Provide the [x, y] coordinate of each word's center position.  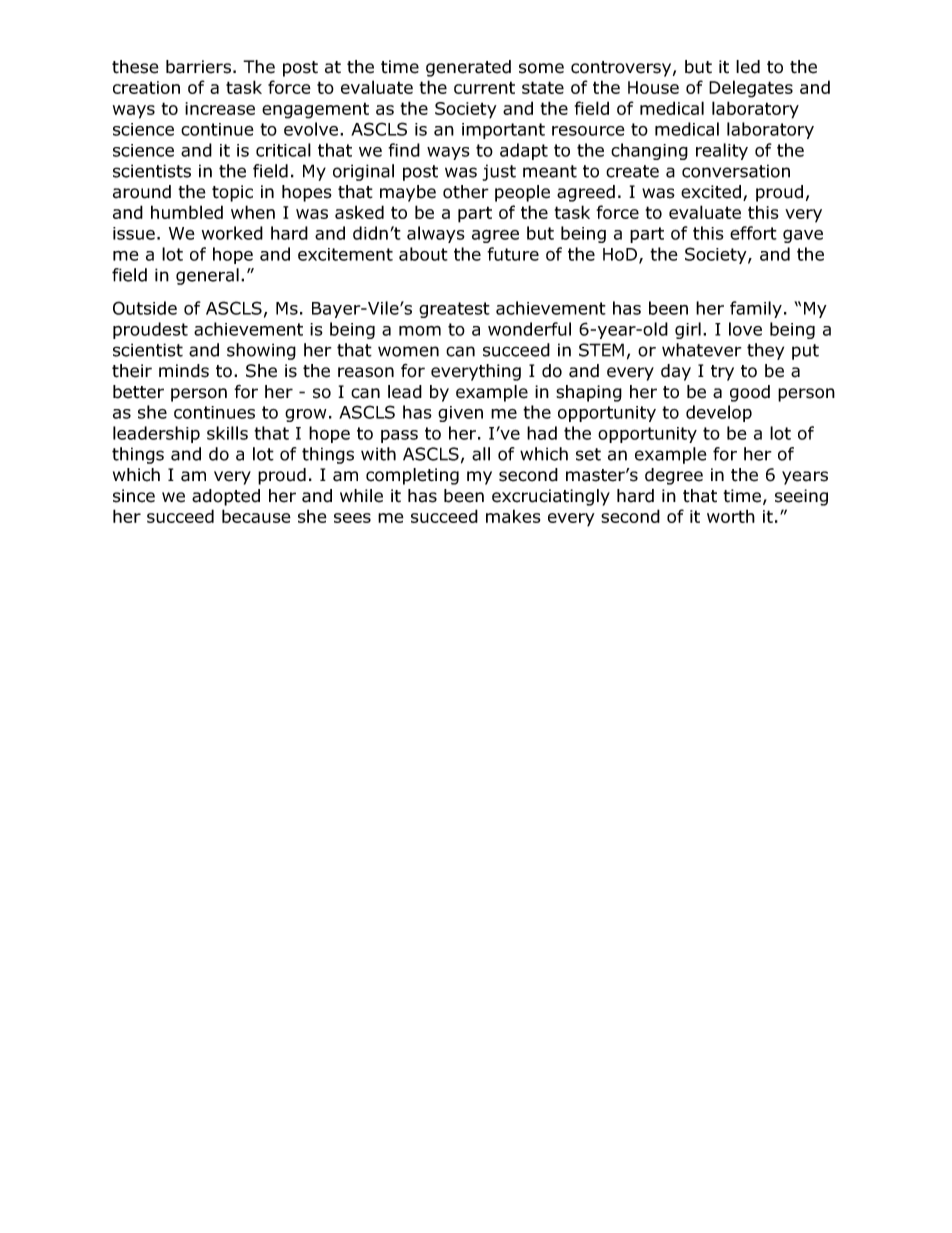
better [138, 392]
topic [232, 193]
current [484, 87]
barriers [198, 67]
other [466, 192]
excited [711, 192]
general [207, 276]
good [750, 393]
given [460, 414]
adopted [226, 497]
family [756, 309]
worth [731, 516]
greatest [454, 310]
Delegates [751, 89]
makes [513, 516]
